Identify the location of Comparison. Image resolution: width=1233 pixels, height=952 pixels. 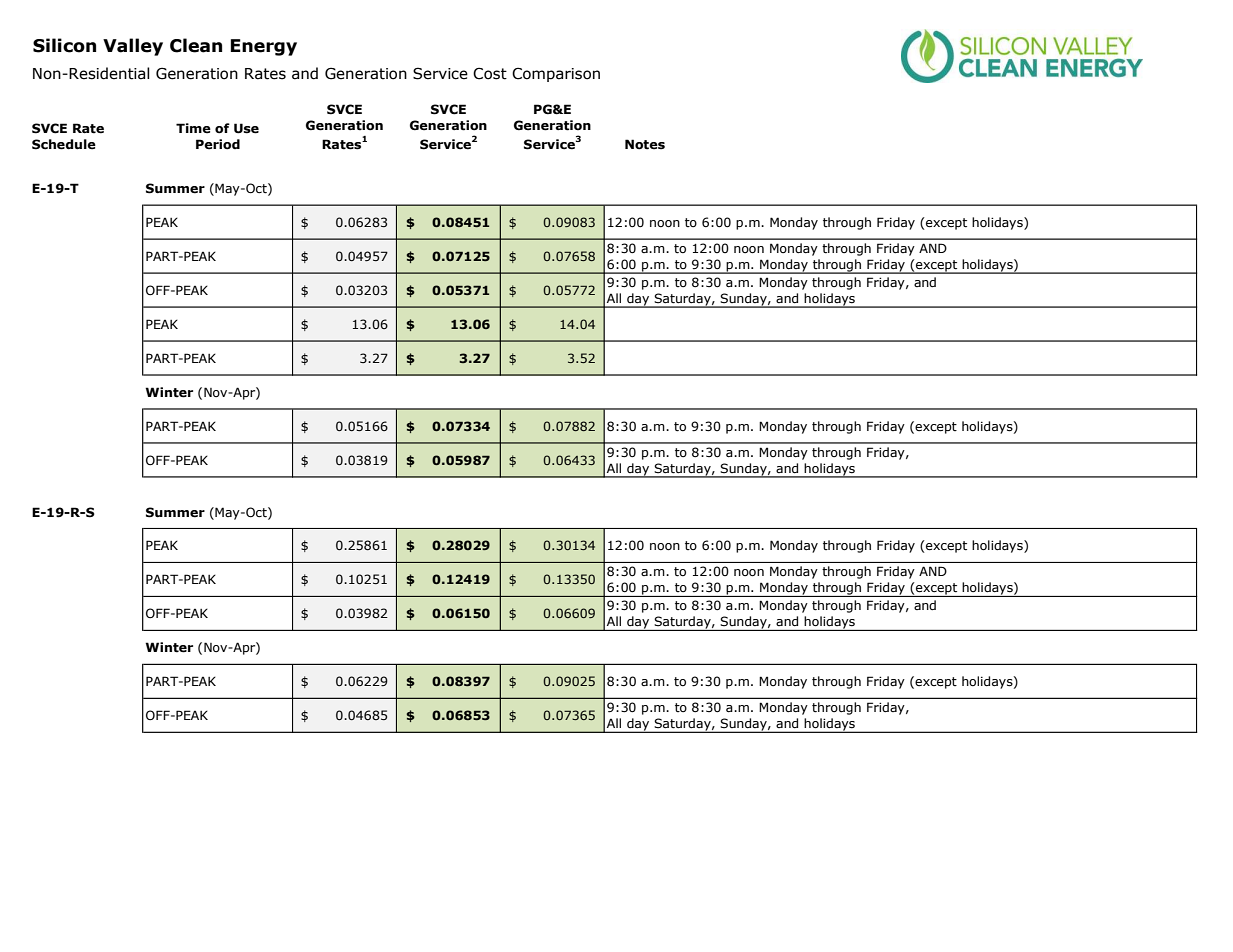
(556, 74).
